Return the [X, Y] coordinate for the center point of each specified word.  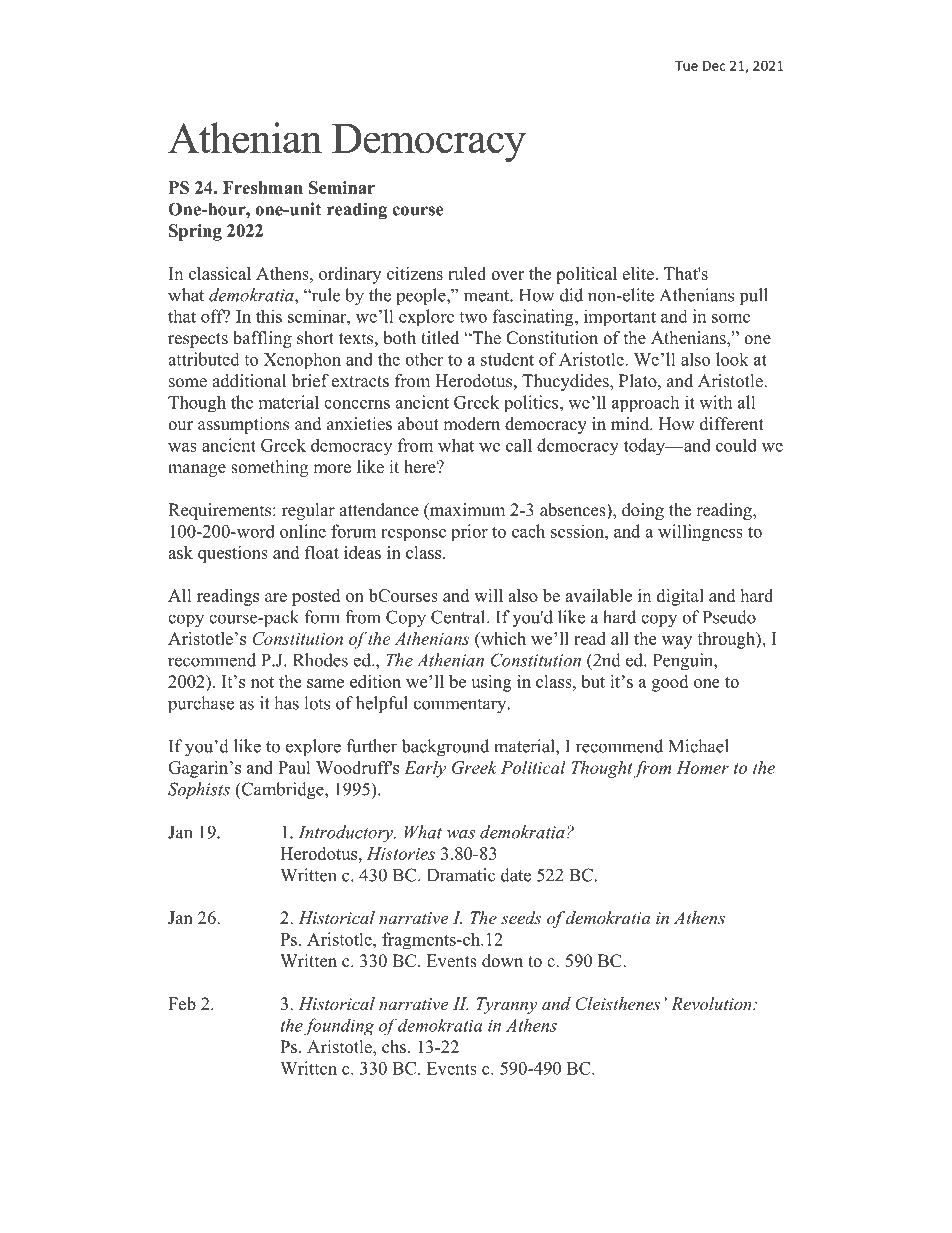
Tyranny [506, 1005]
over [507, 275]
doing [643, 511]
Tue [686, 66]
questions [233, 554]
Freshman [263, 187]
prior [469, 533]
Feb [182, 1004]
